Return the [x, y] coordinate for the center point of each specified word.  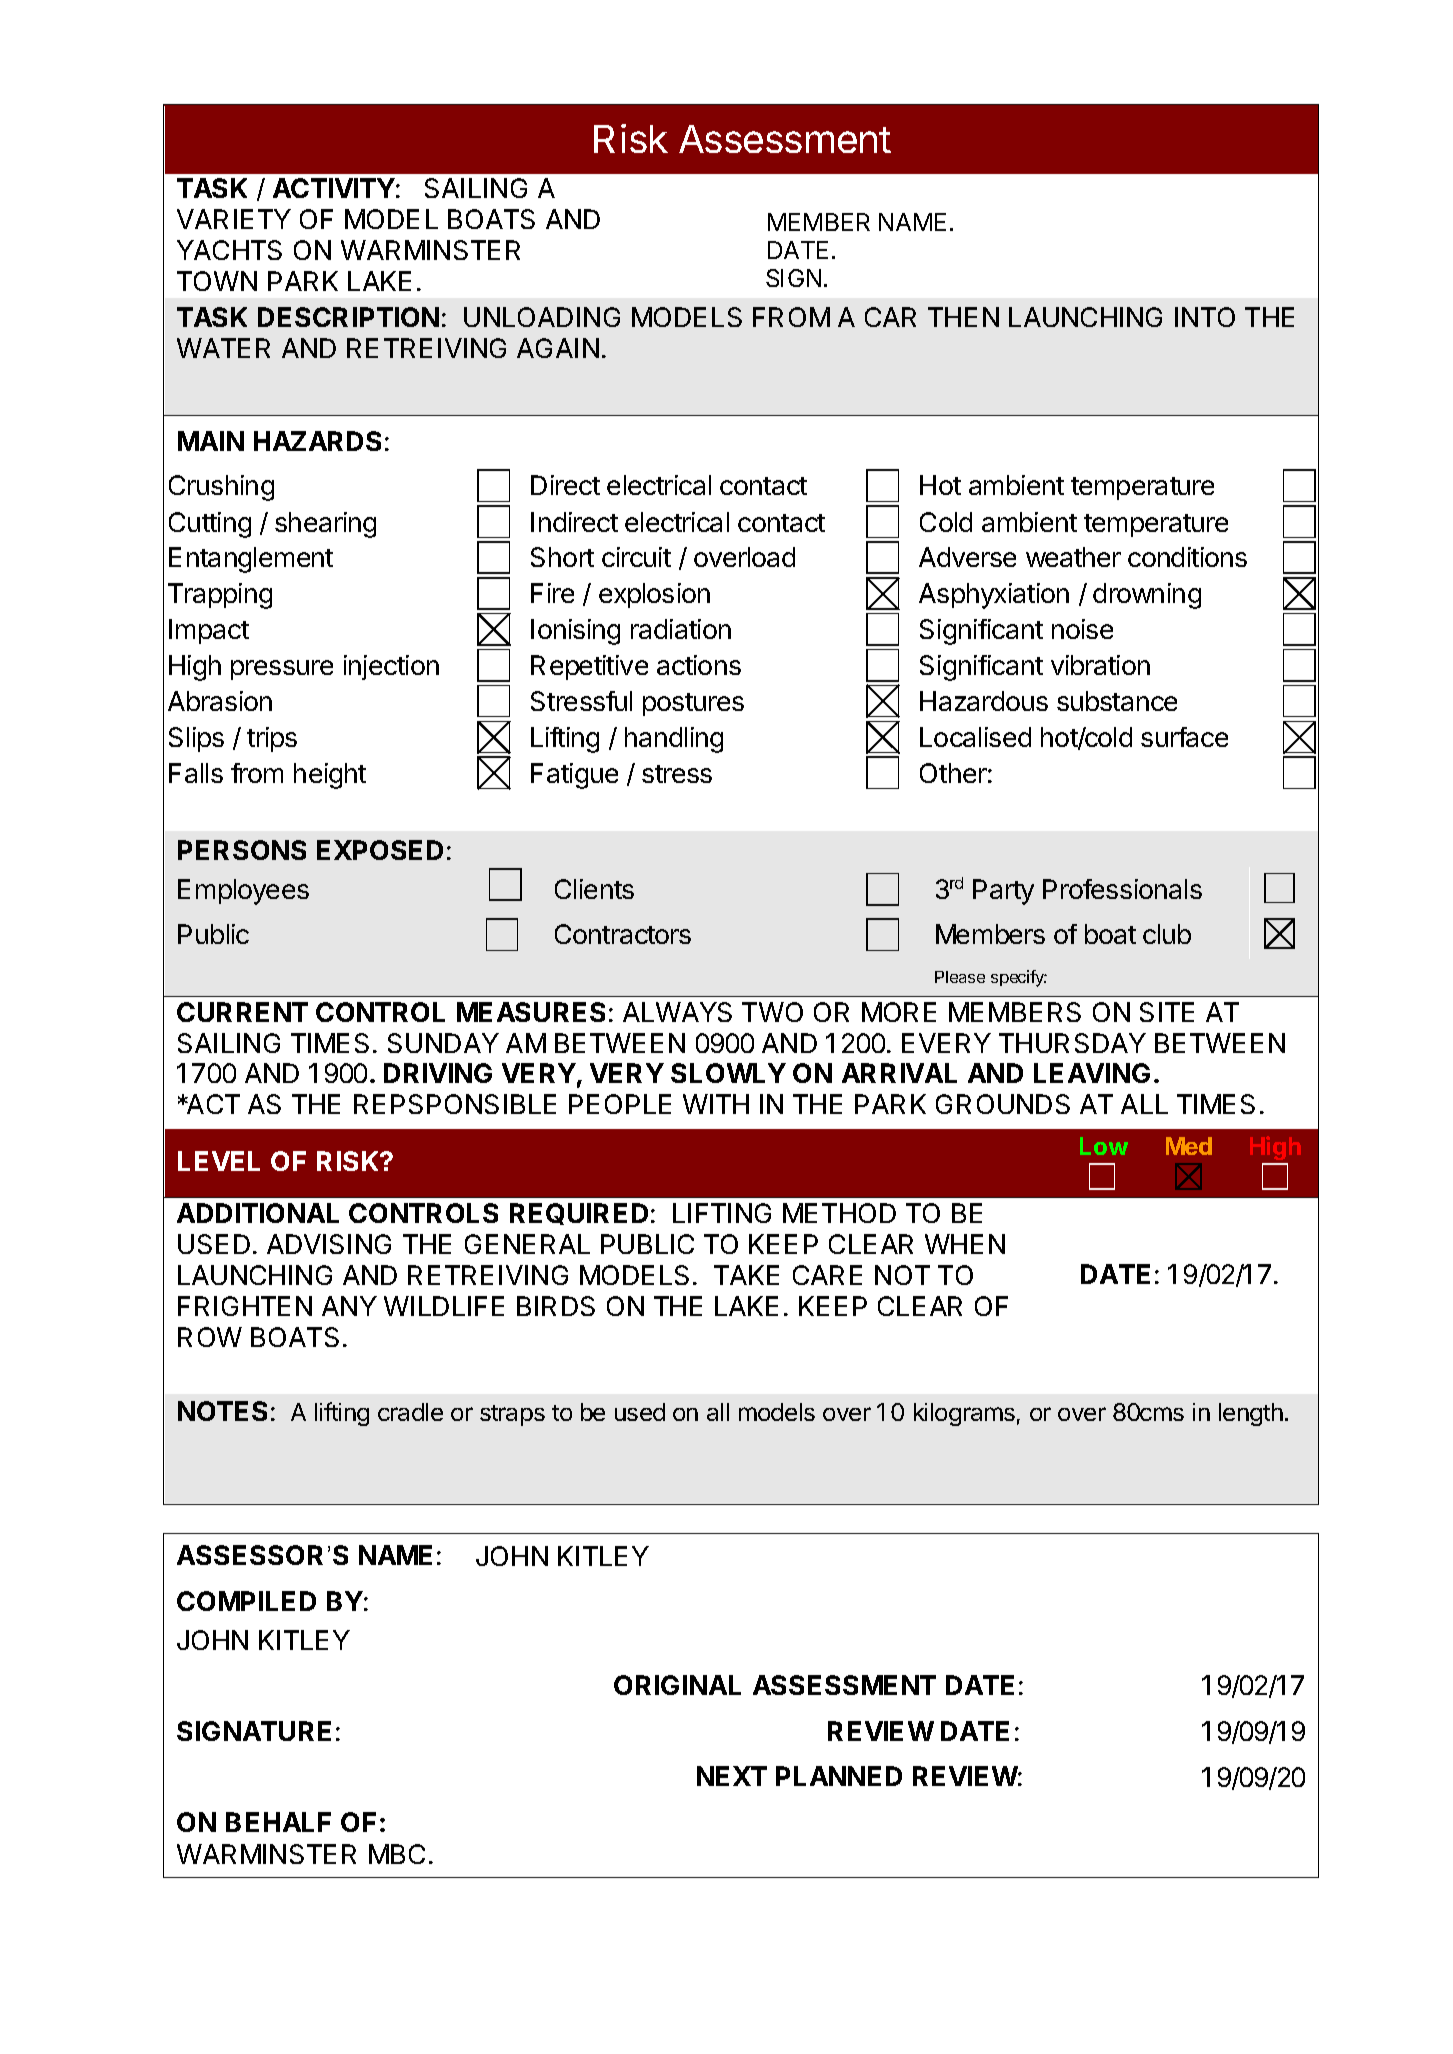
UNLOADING [542, 317]
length [1251, 1414]
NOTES [222, 1411]
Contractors [623, 934]
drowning [1147, 596]
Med [1189, 1146]
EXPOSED [380, 850]
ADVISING [329, 1244]
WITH [716, 1104]
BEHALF [278, 1822]
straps [512, 1415]
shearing [325, 525]
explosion [654, 595]
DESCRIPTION [348, 317]
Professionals [1122, 889]
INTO [1205, 317]
